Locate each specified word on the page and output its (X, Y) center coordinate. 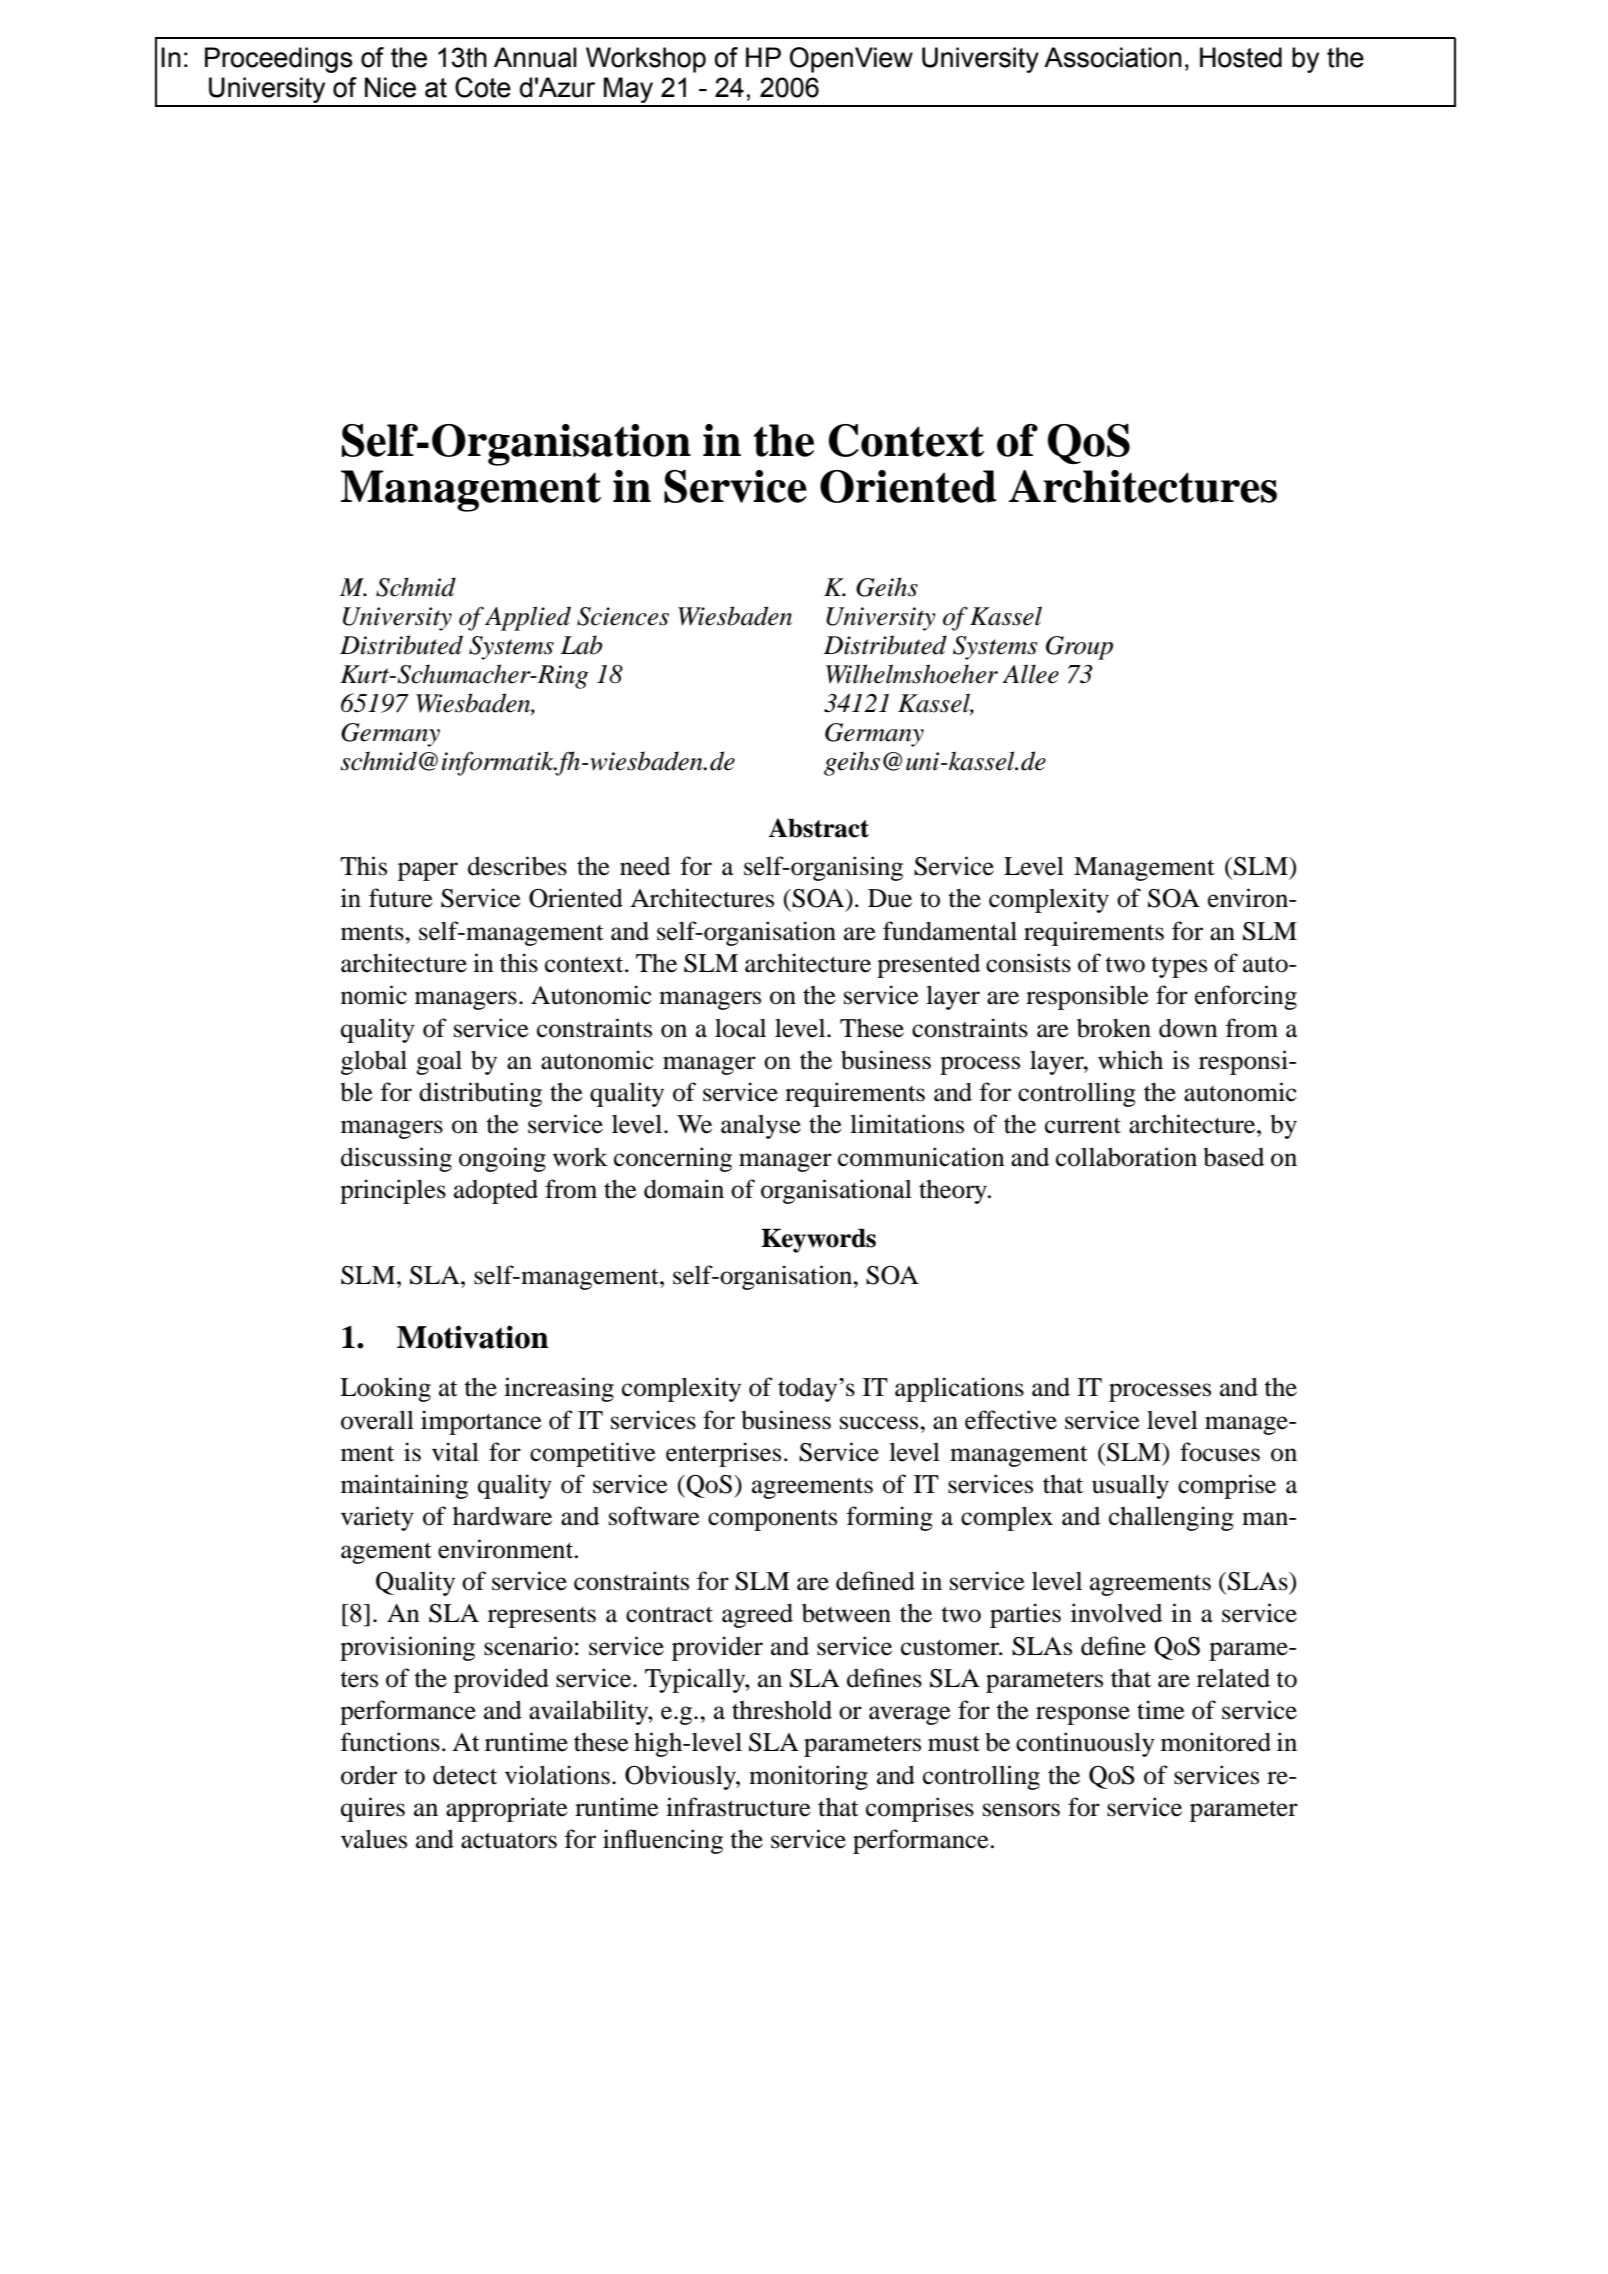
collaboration (1126, 1157)
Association (1113, 57)
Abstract (818, 828)
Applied (528, 618)
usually (1130, 1486)
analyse (761, 1127)
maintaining (404, 1486)
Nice (390, 87)
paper (428, 871)
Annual (535, 57)
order (369, 1775)
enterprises (723, 1454)
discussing (396, 1159)
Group (1079, 648)
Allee (1030, 674)
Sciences (623, 616)
